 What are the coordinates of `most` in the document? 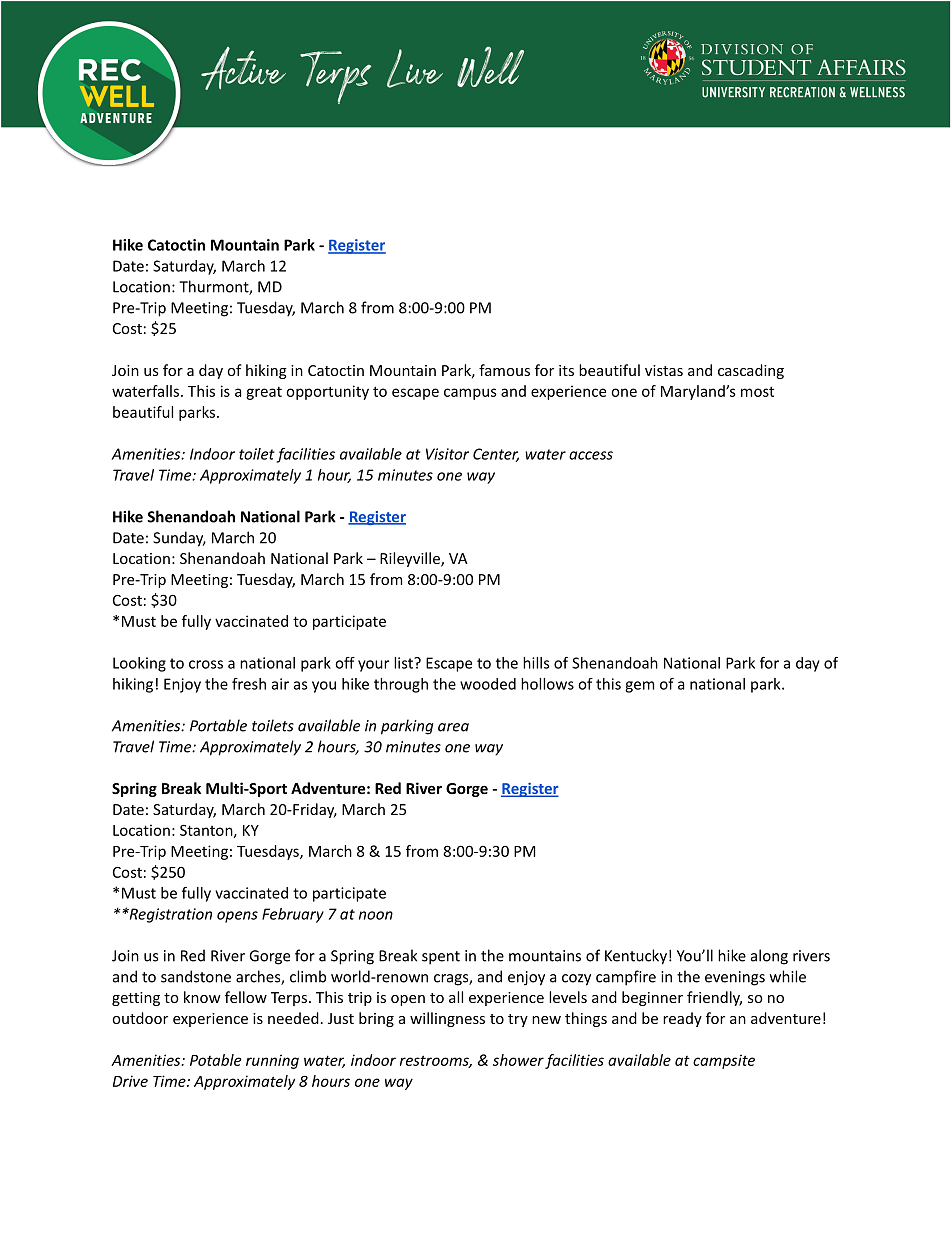 It's located at (757, 391).
